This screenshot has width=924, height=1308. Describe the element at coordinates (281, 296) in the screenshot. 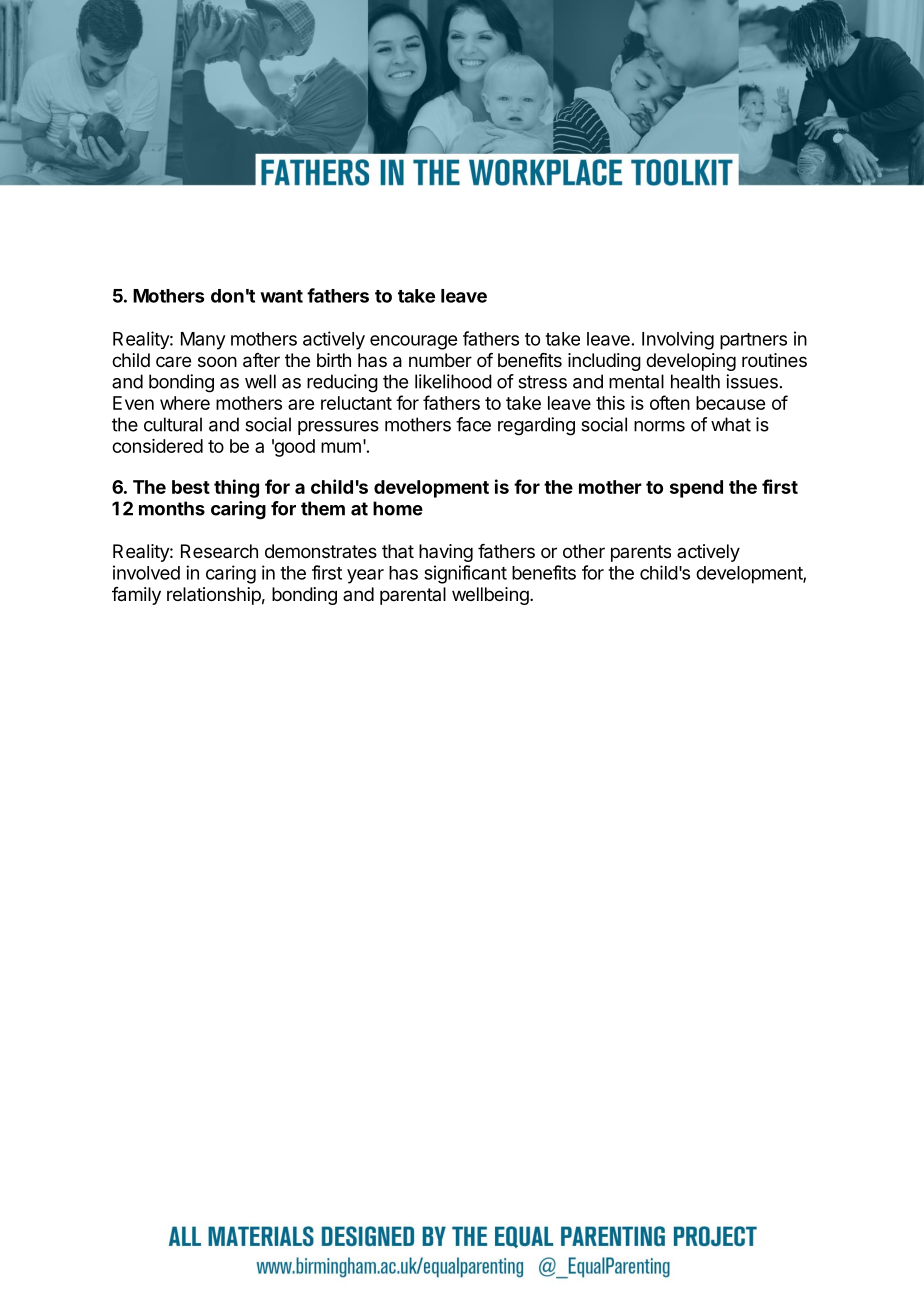

I see `want` at that location.
